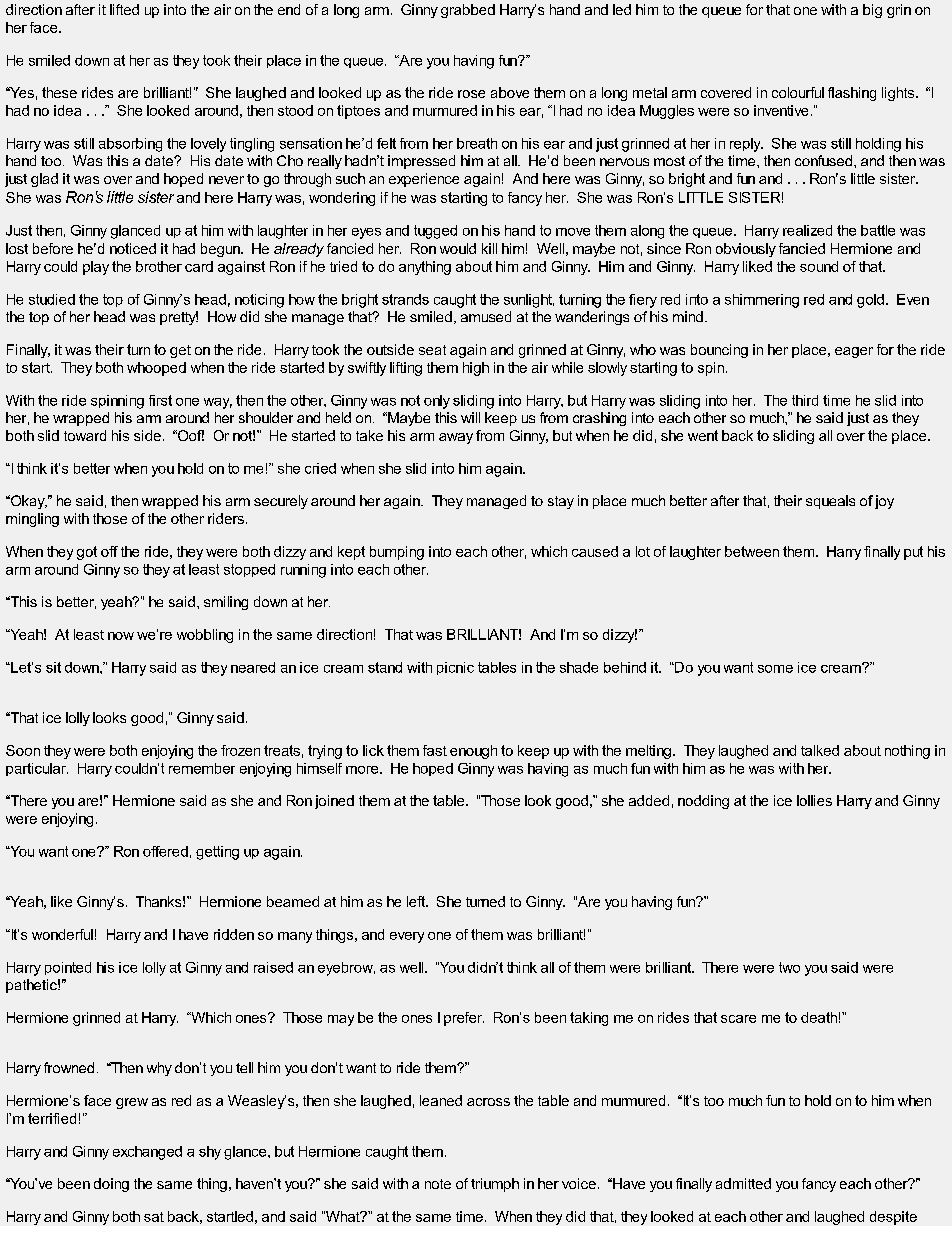  What do you see at coordinates (156, 369) in the page?
I see `whooped` at bounding box center [156, 369].
